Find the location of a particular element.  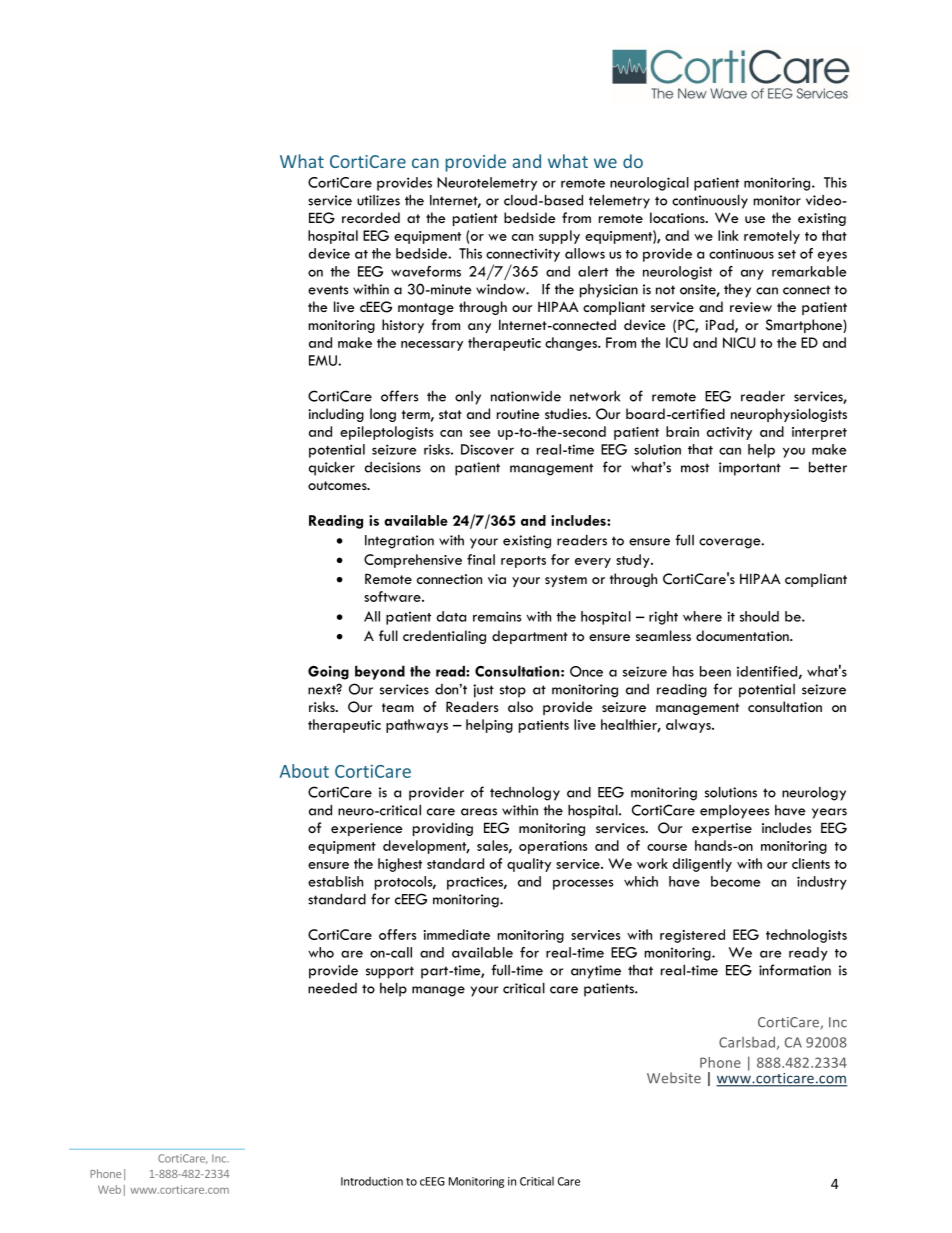

software is located at coordinates (393, 596).
